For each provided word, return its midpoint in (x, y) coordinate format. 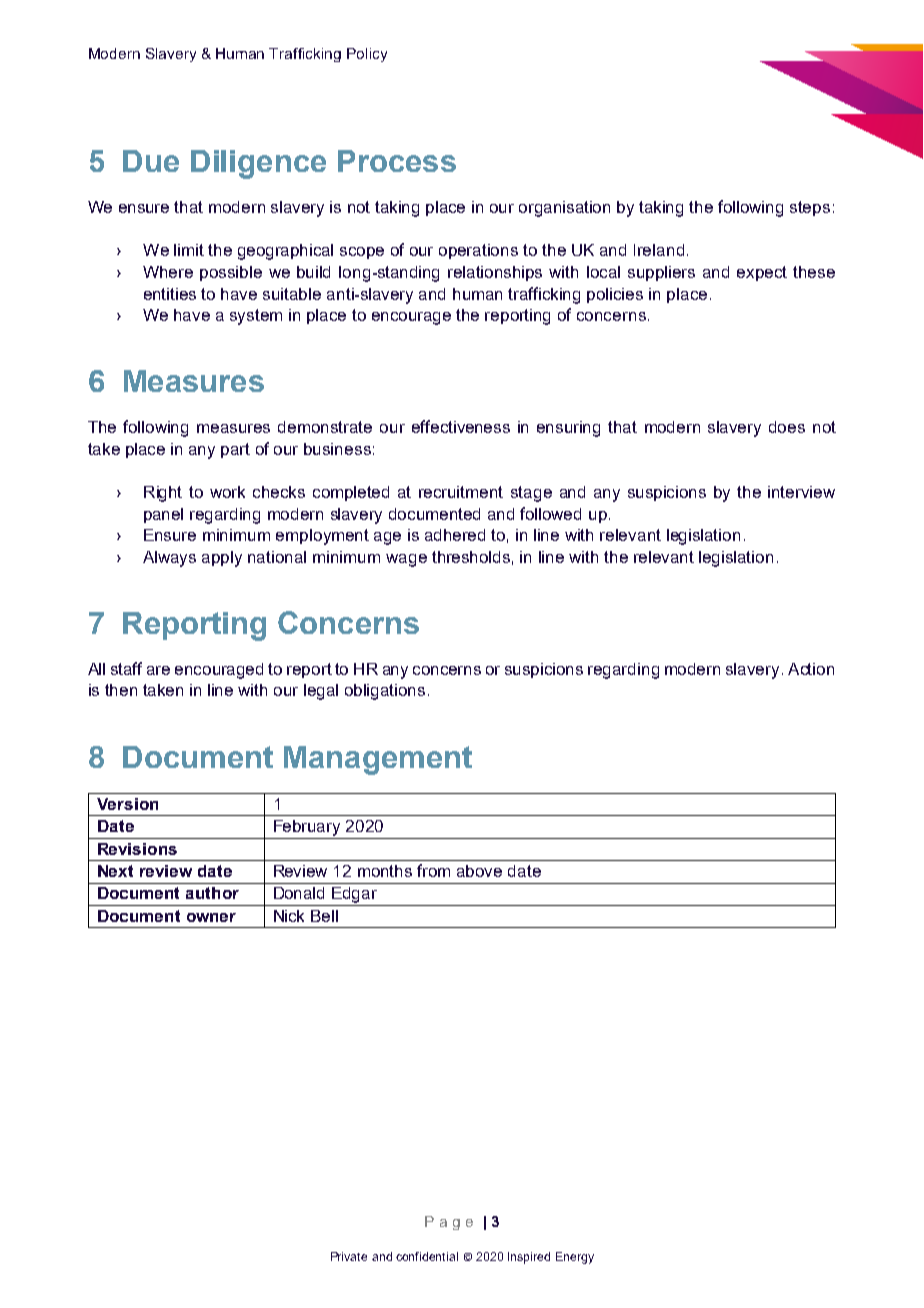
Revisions (137, 849)
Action (811, 669)
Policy (367, 55)
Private (349, 1256)
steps (810, 208)
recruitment (461, 492)
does (787, 427)
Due (151, 161)
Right (163, 494)
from (433, 870)
